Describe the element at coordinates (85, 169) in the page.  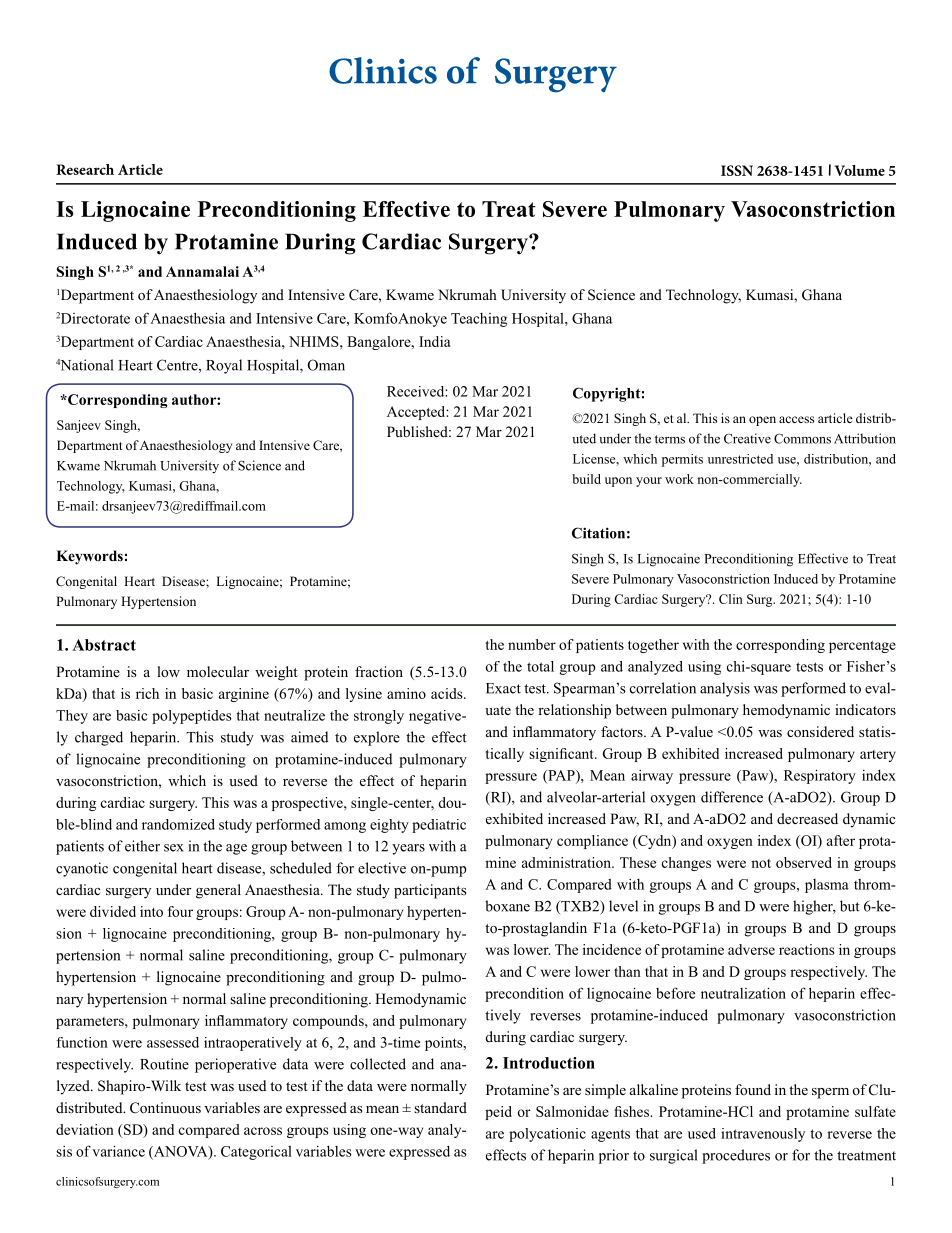
I see `Research` at that location.
